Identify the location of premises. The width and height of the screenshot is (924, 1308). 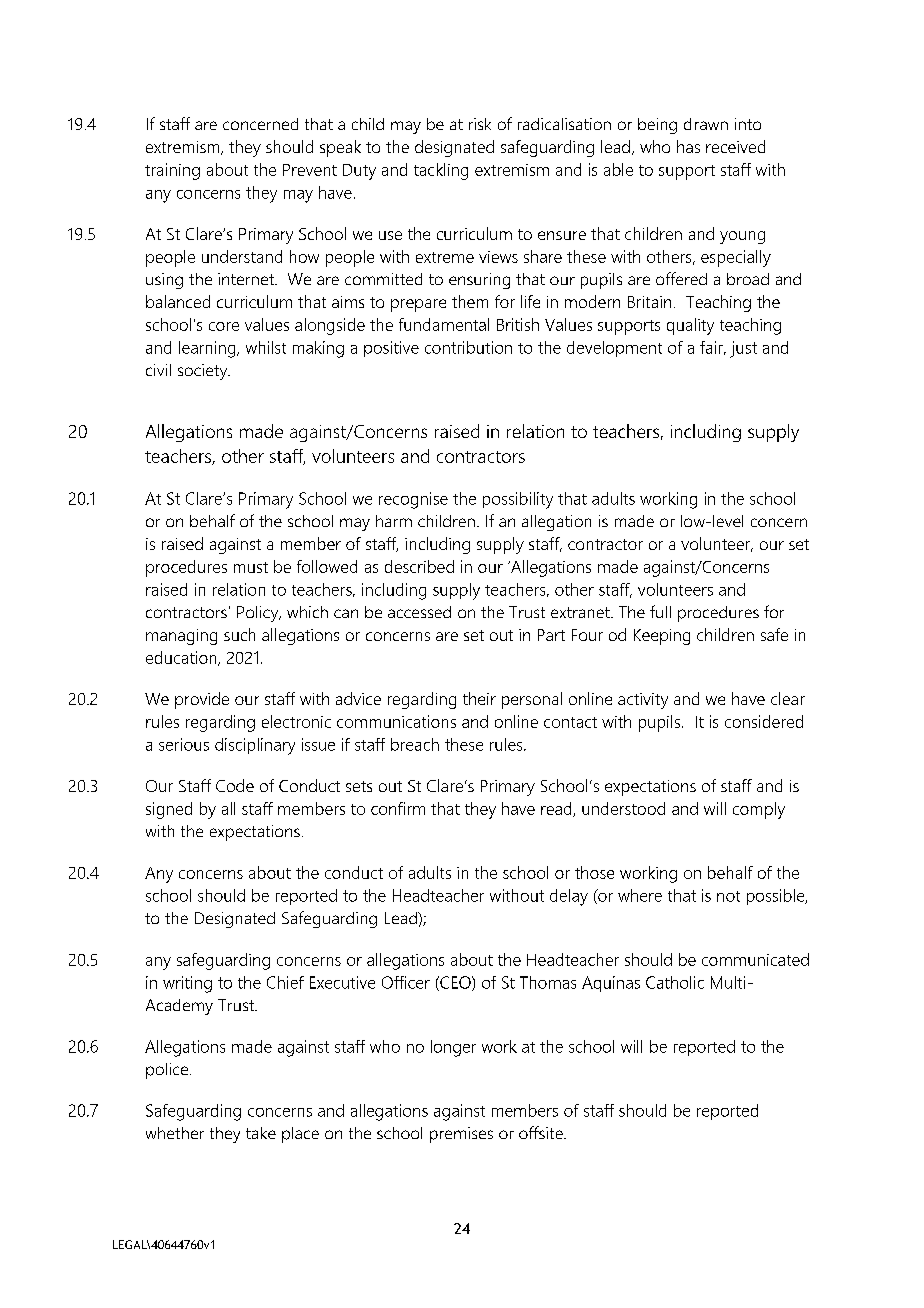
(461, 1135).
